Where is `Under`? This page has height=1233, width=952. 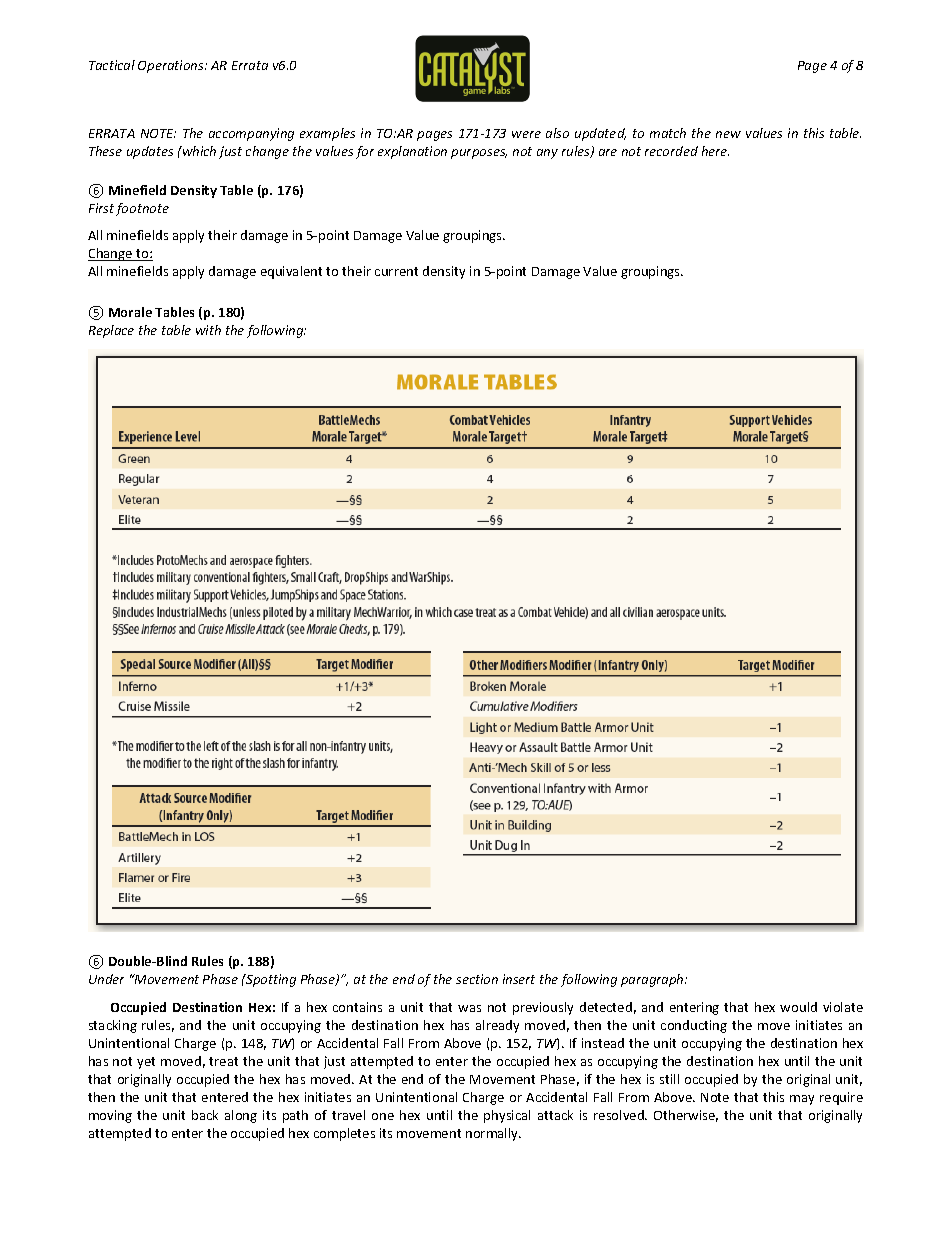 Under is located at coordinates (106, 979).
